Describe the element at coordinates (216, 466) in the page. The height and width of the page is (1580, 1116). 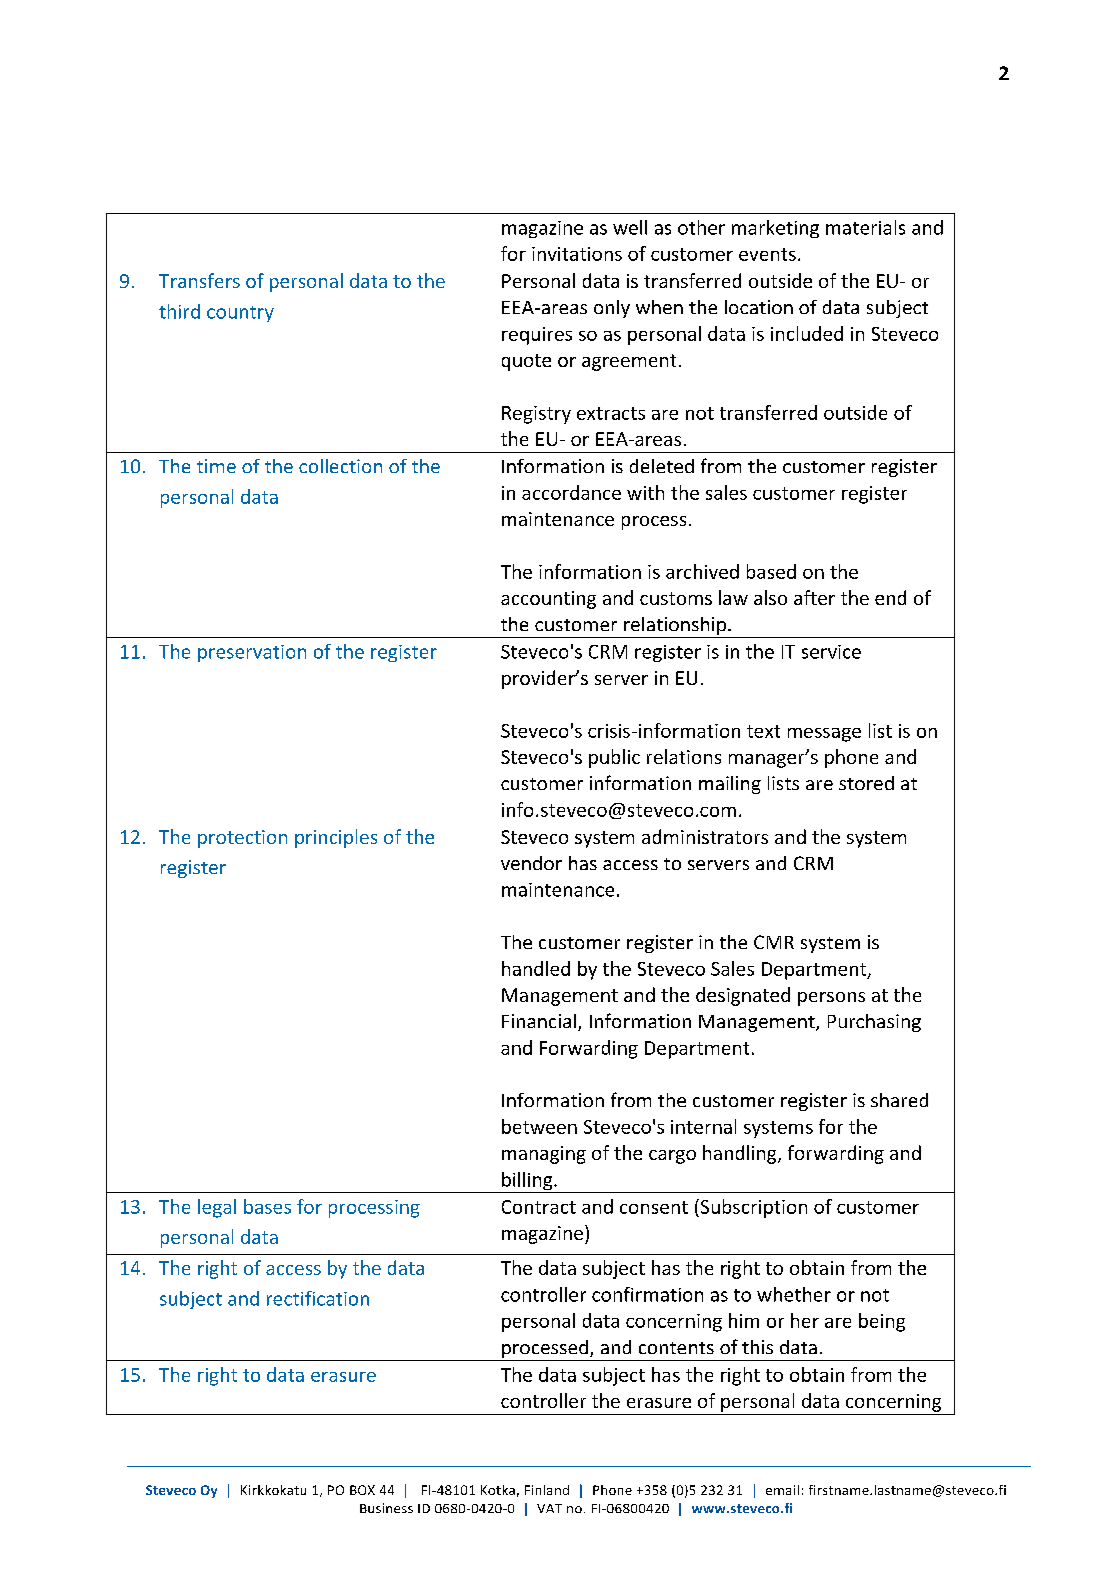
I see `time` at that location.
